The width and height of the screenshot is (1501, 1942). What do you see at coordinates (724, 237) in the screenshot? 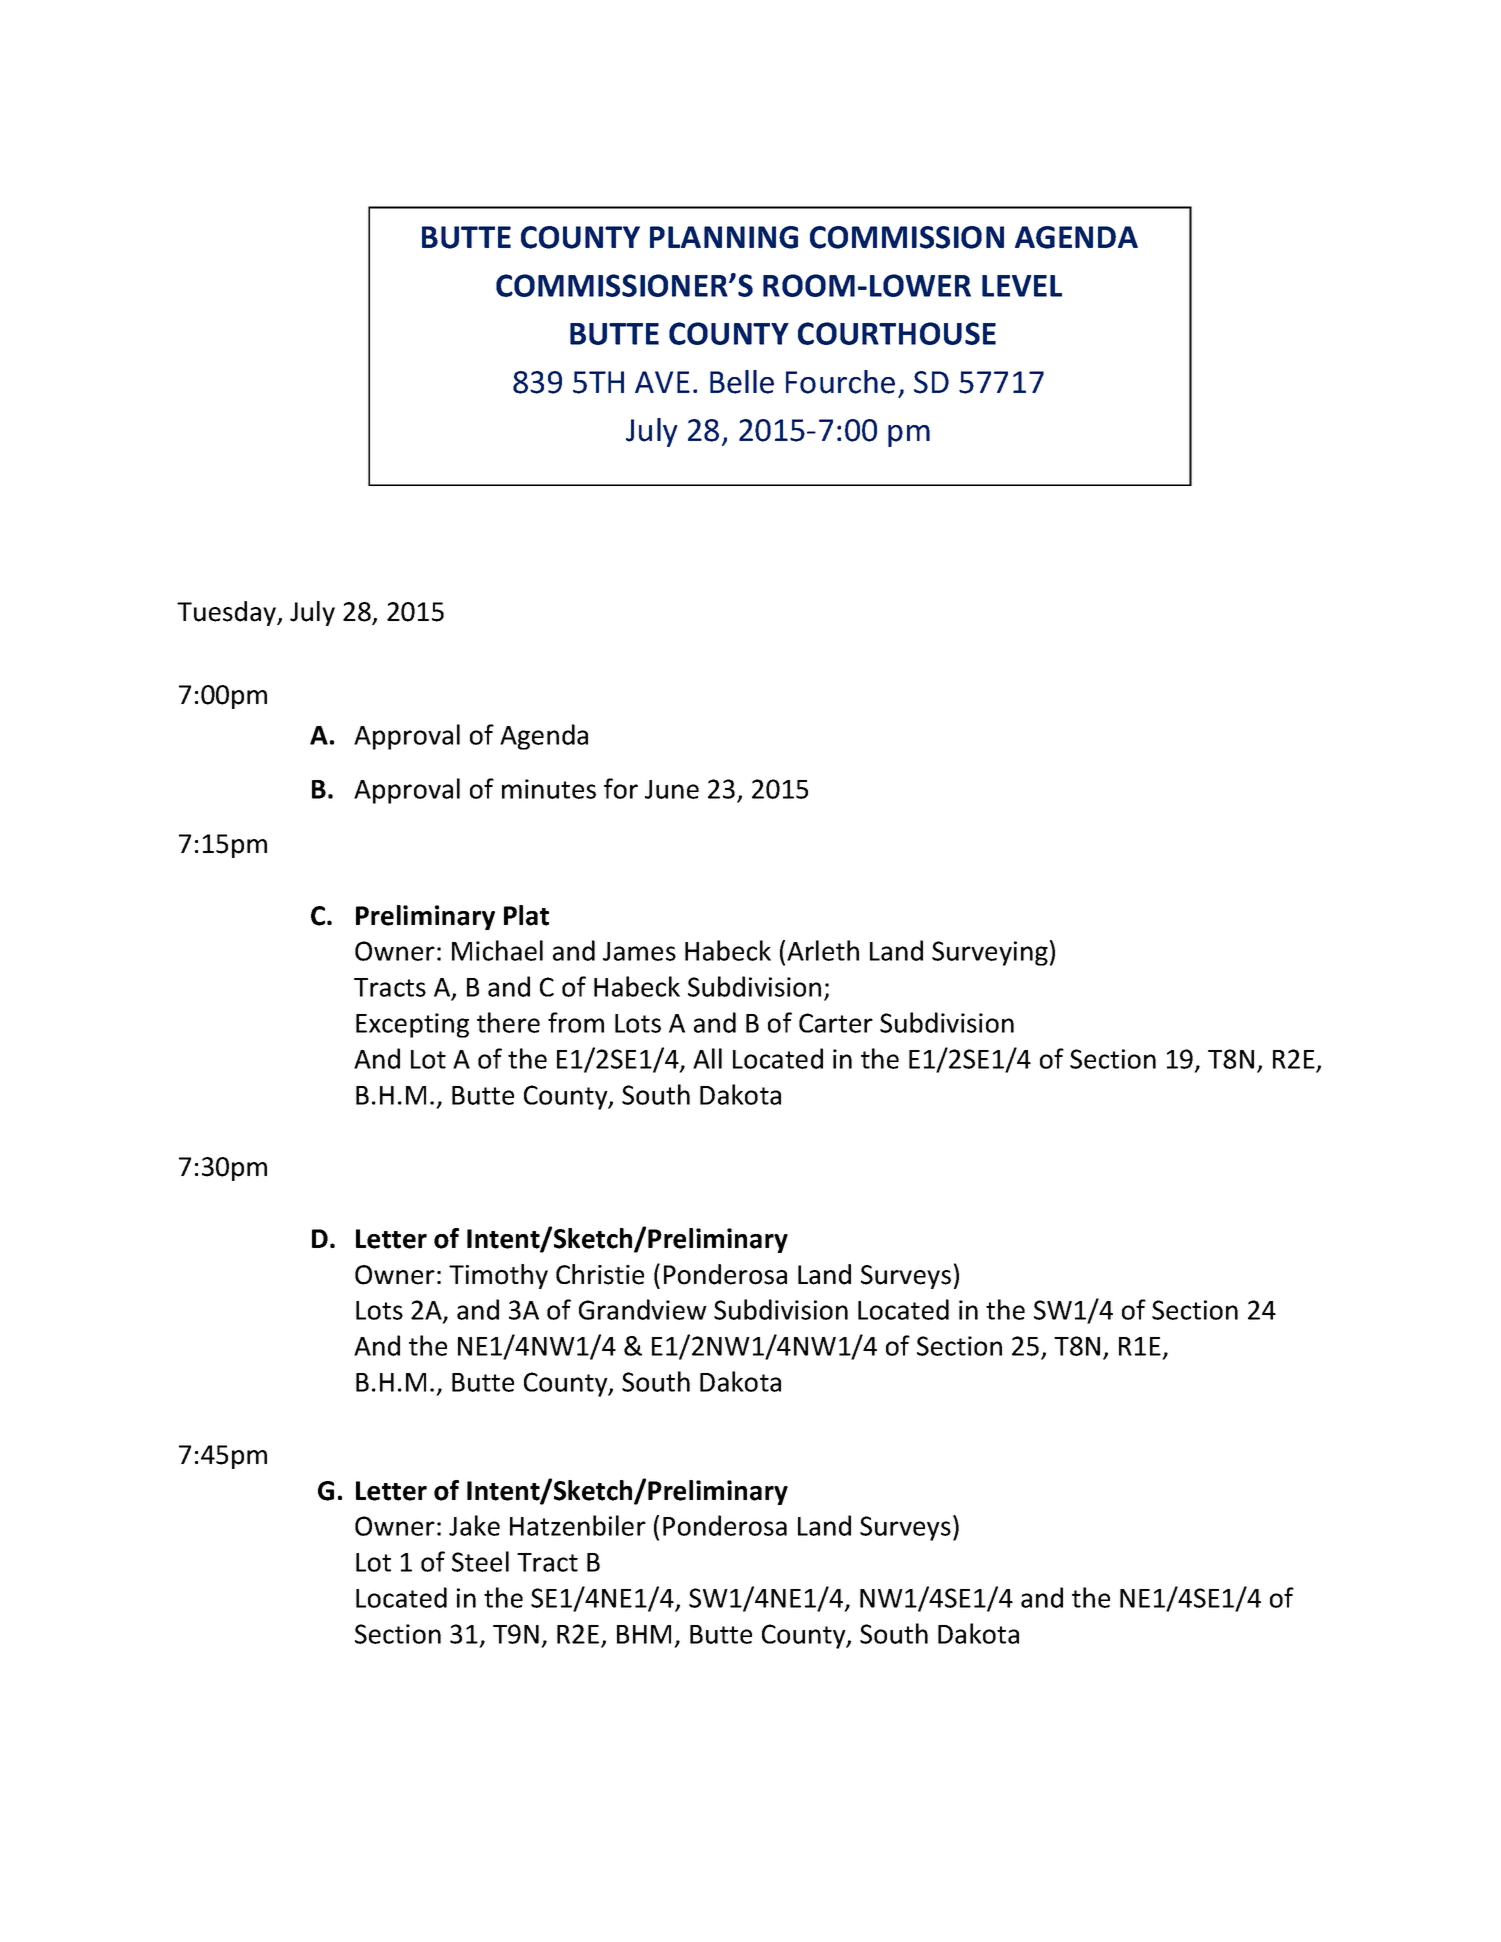
I see `PLANNING` at bounding box center [724, 237].
